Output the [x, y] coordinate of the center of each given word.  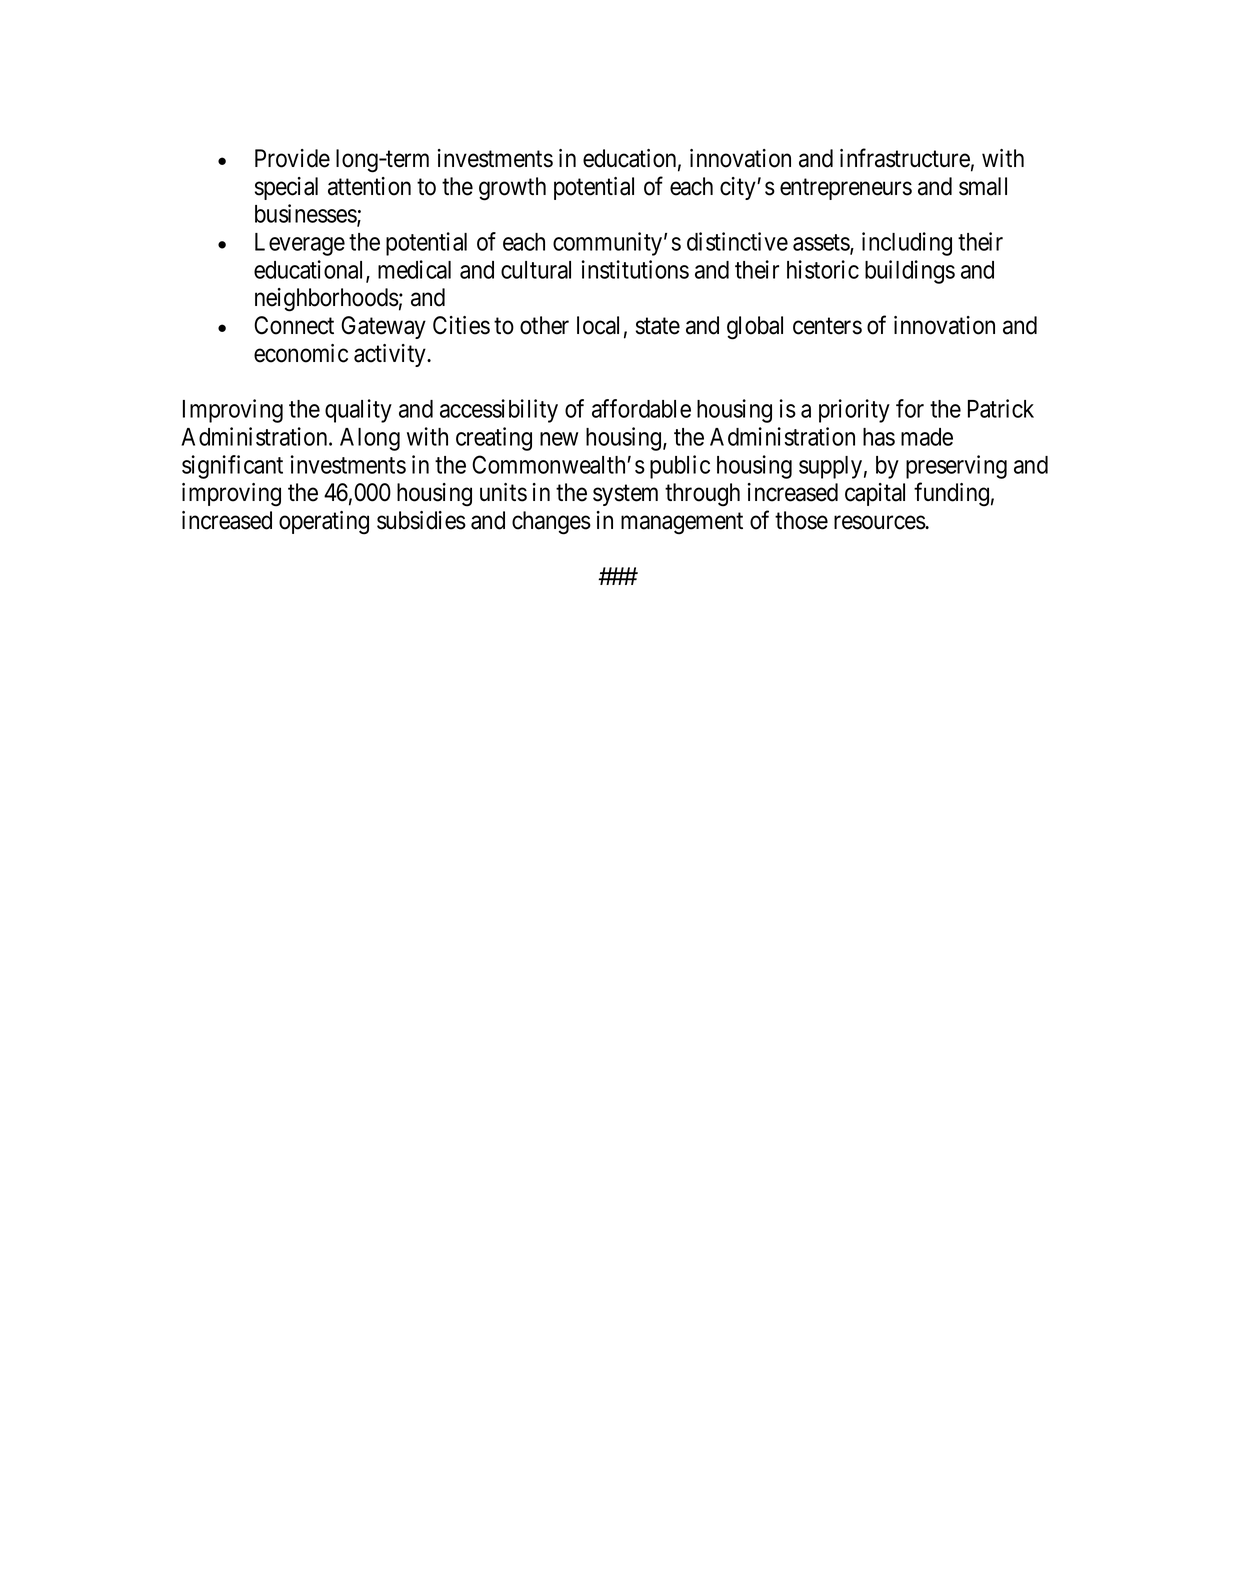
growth [512, 189]
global [755, 328]
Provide [292, 158]
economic [301, 353]
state [658, 326]
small [983, 186]
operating [324, 523]
